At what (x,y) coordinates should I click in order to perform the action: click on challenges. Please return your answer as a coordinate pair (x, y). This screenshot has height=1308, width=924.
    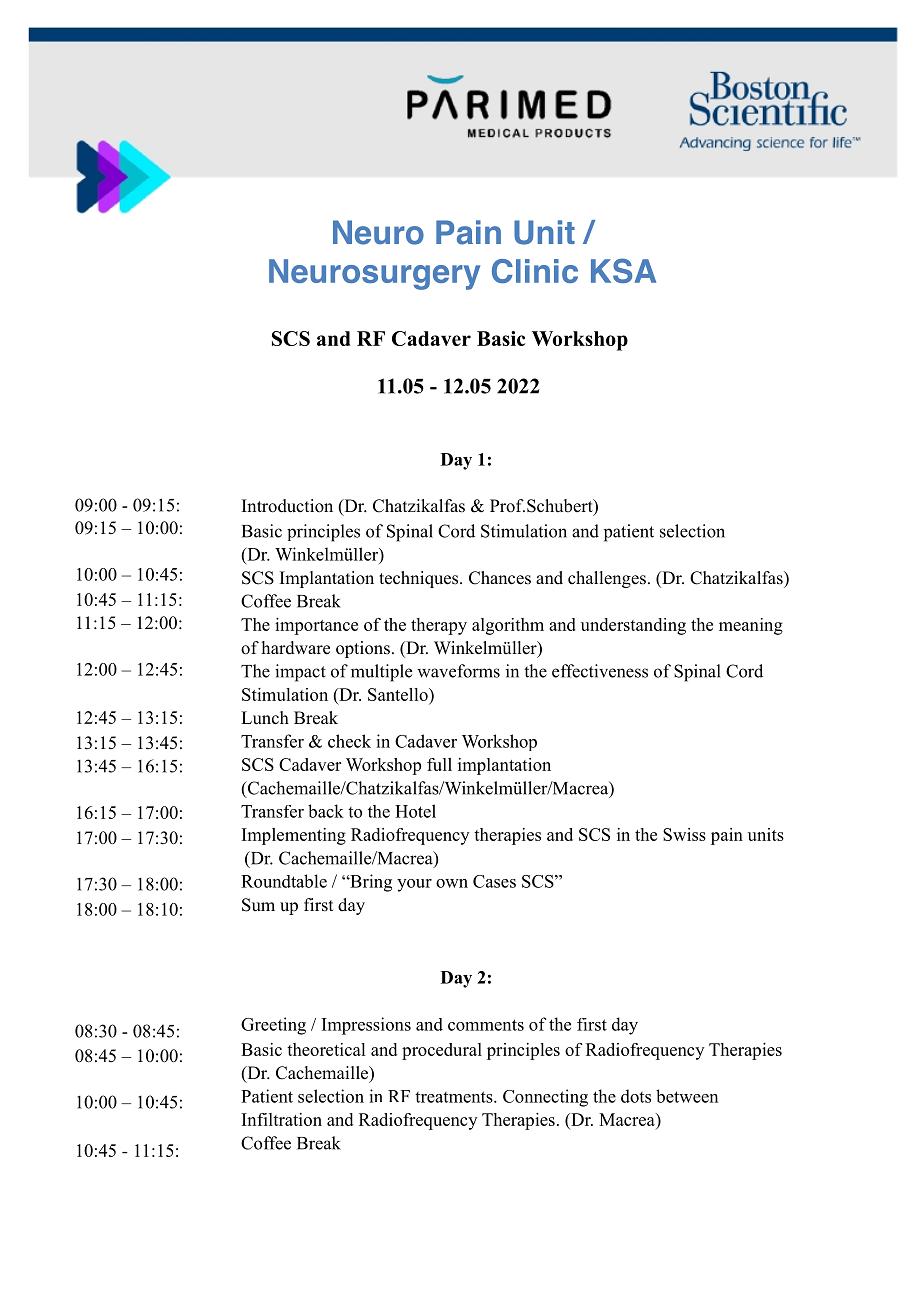
    Looking at the image, I should click on (607, 579).
